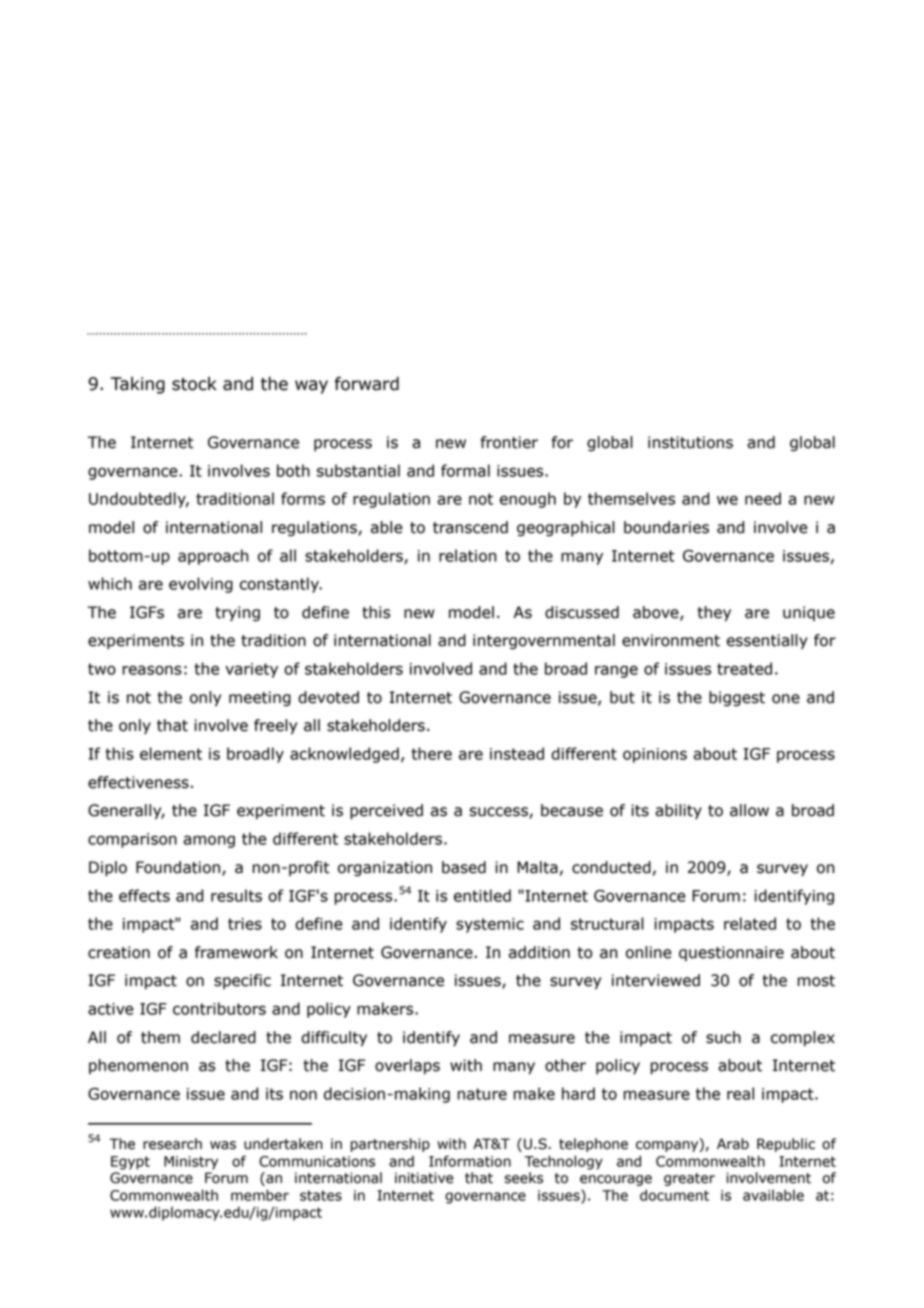  Describe the element at coordinates (201, 585) in the page. I see `evolving` at that location.
